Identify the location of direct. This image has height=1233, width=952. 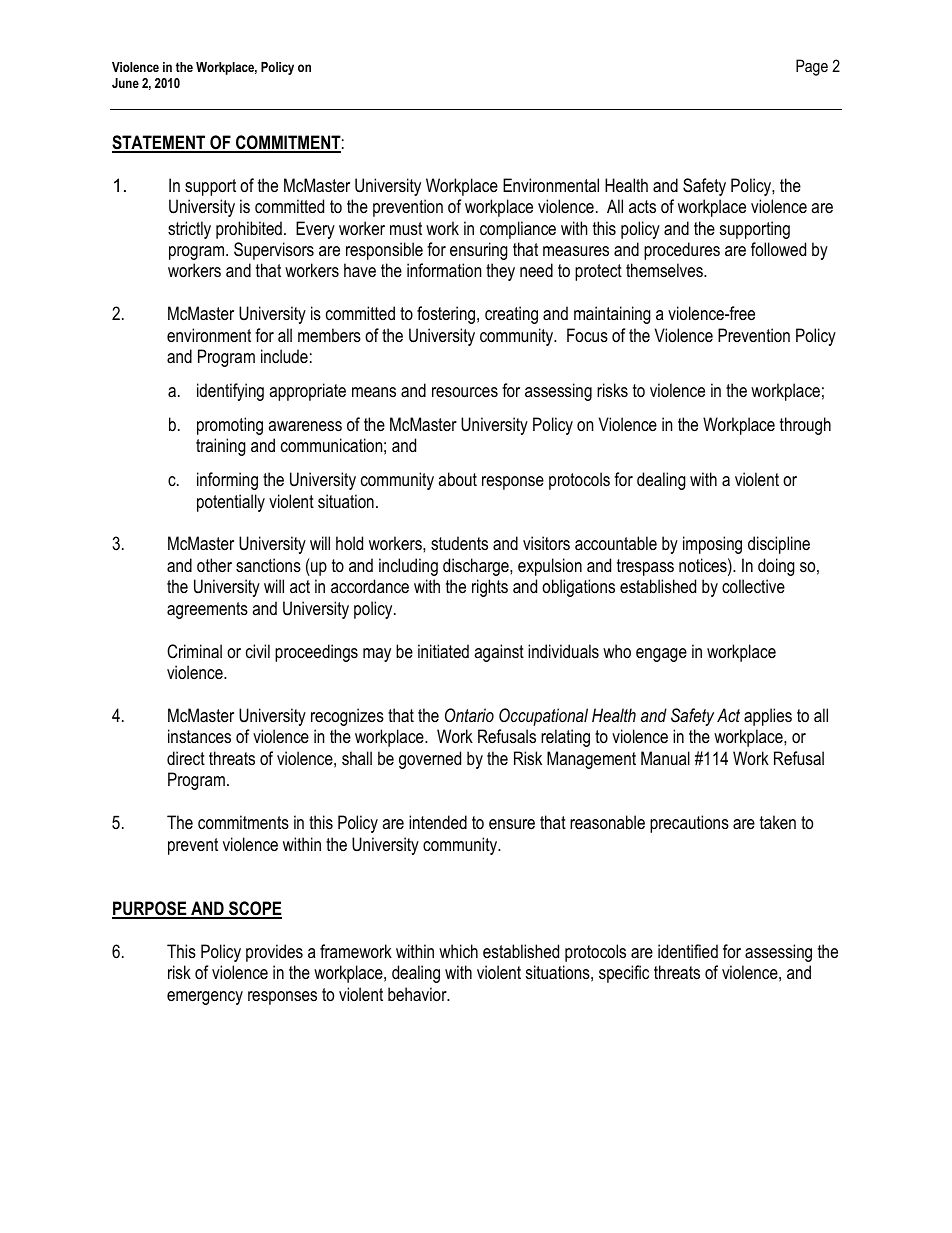
(186, 758).
